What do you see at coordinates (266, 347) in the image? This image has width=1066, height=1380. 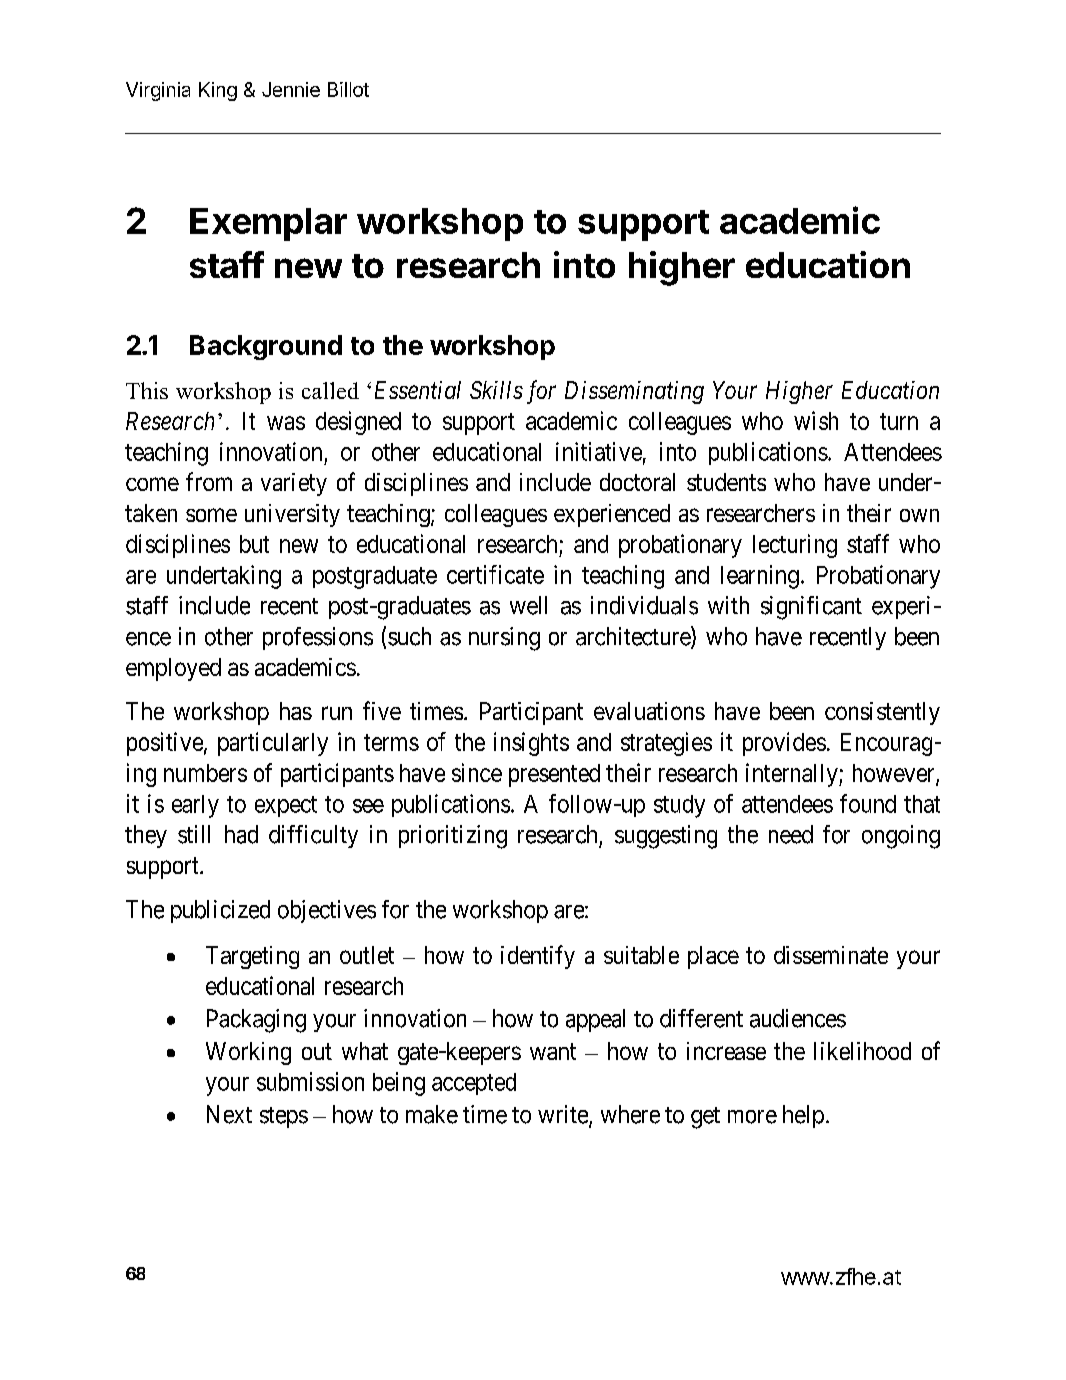 I see `Background` at bounding box center [266, 347].
